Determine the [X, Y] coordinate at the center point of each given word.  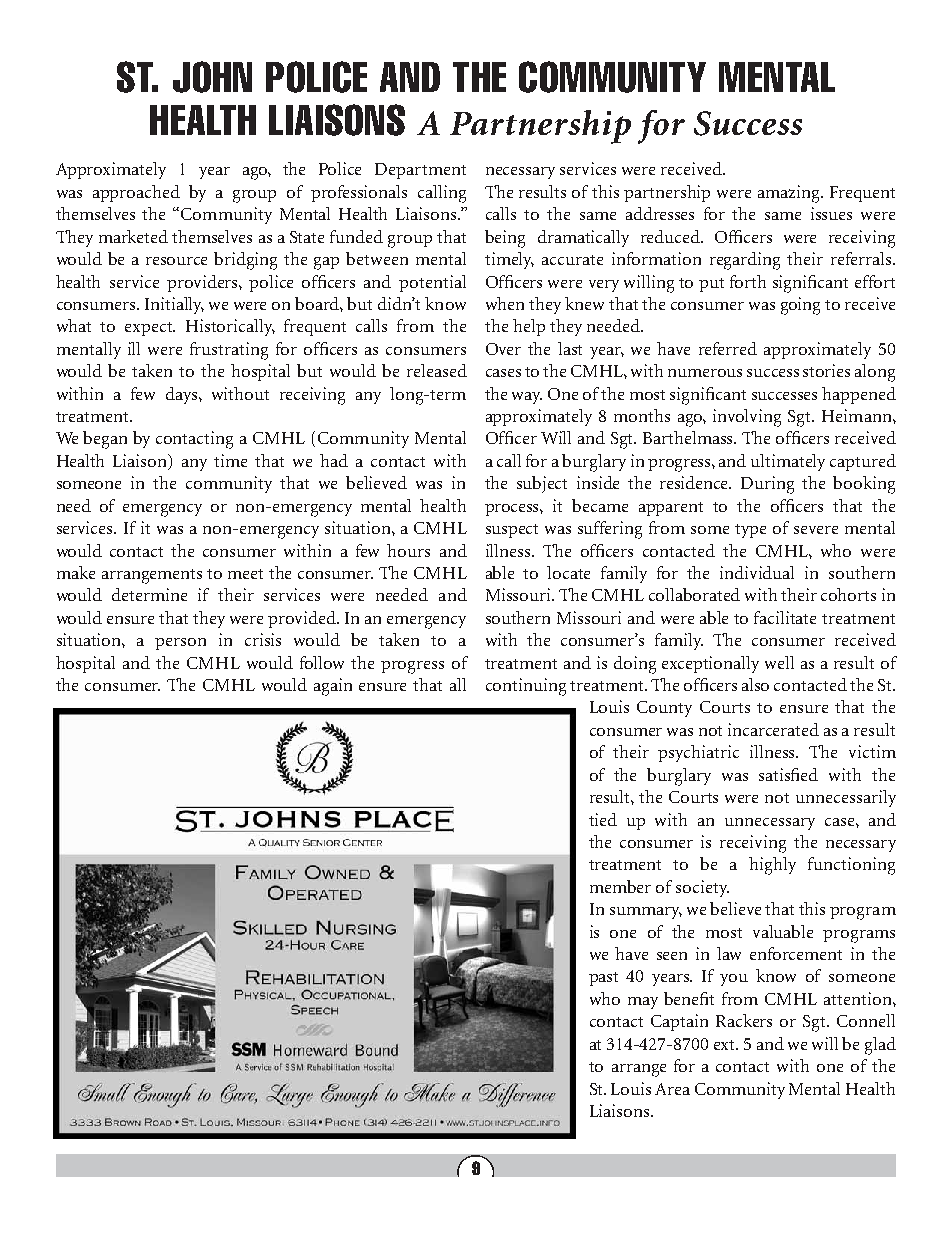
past [603, 979]
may [643, 1003]
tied [603, 819]
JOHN [212, 77]
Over [503, 349]
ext [726, 1045]
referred [728, 348]
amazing [790, 194]
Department [420, 171]
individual [757, 572]
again [333, 687]
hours [408, 550]
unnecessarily [846, 798]
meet [245, 574]
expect [150, 329]
